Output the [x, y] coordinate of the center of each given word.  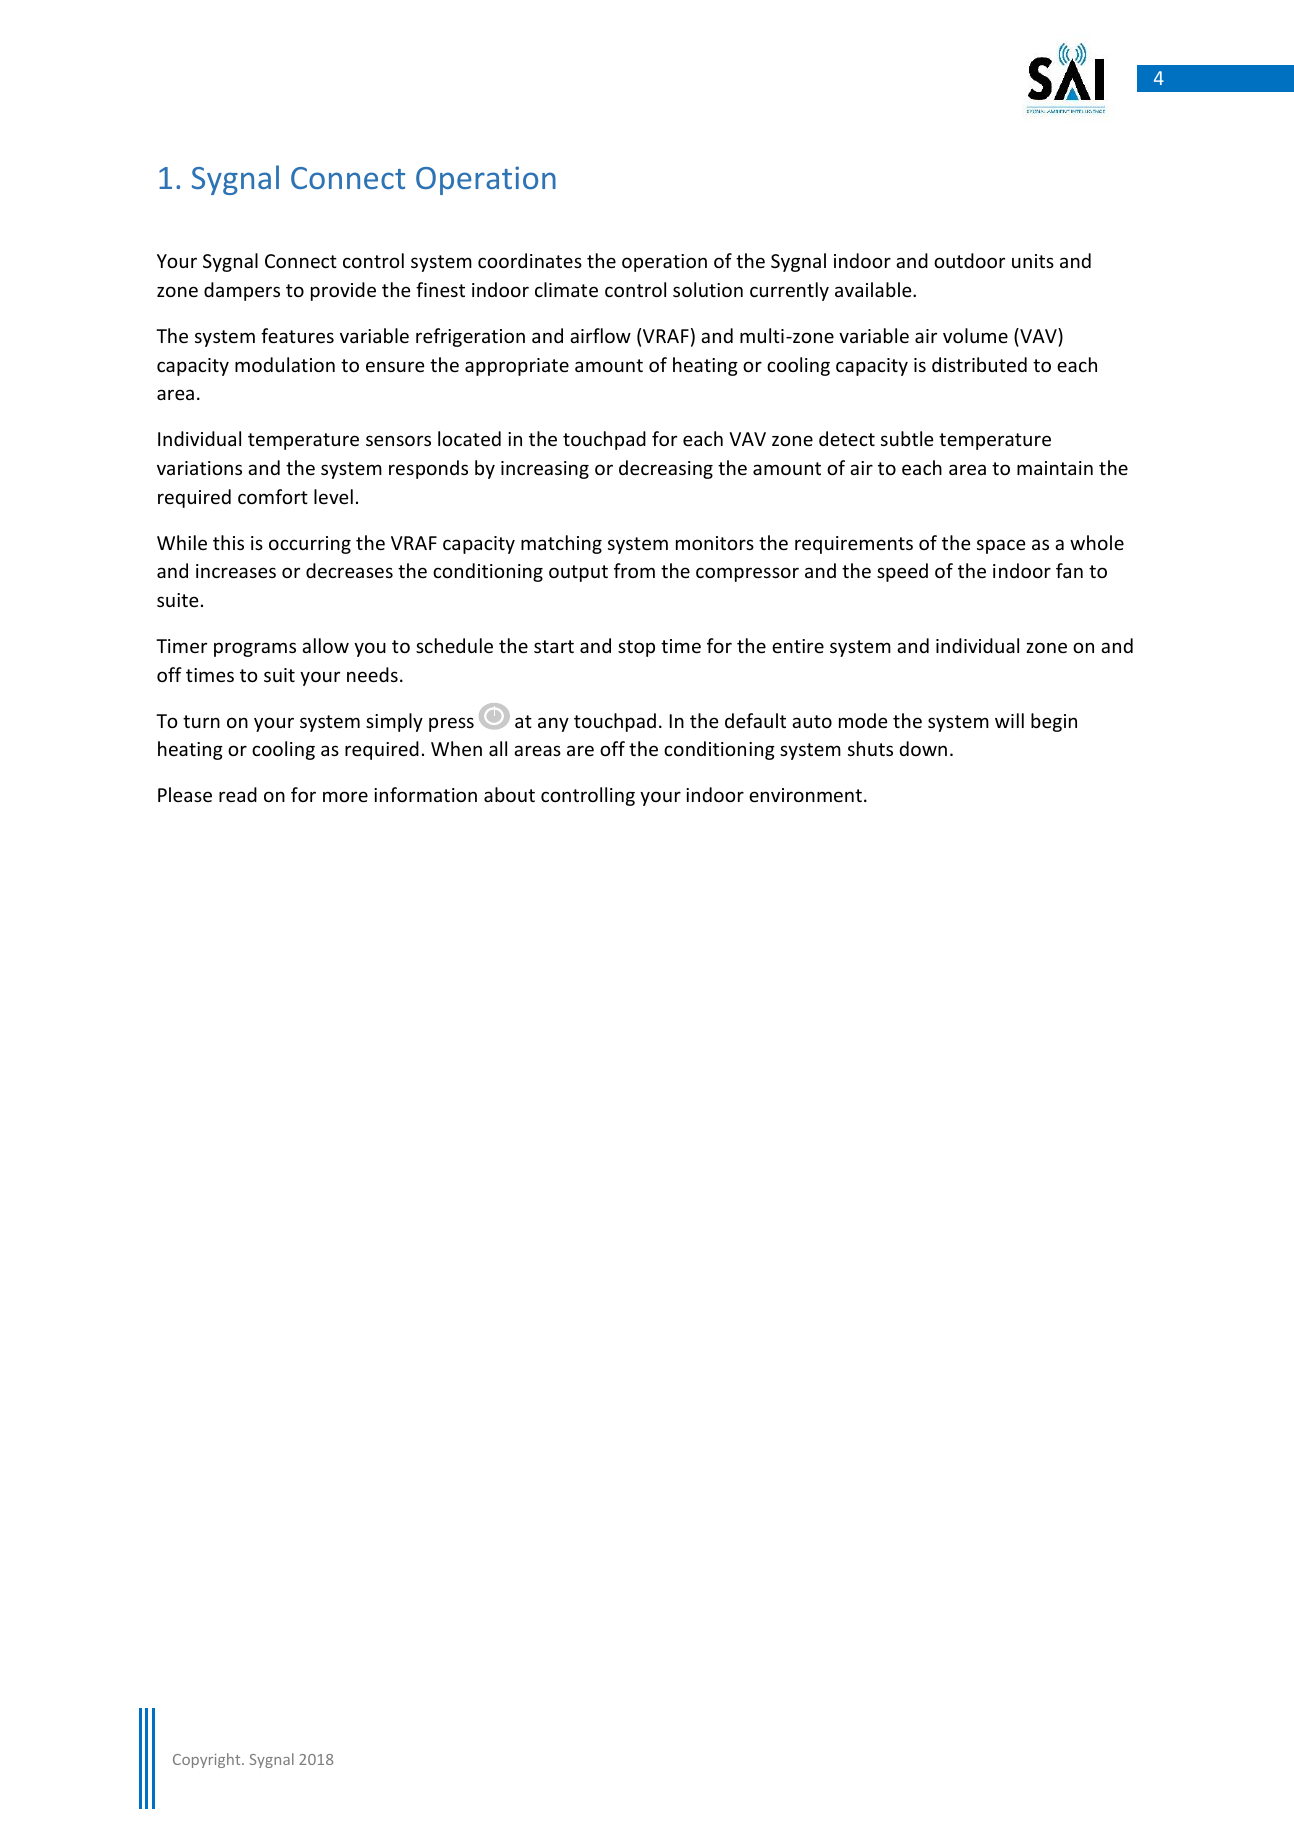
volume [975, 335]
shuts [870, 748]
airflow [600, 335]
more [345, 796]
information [425, 794]
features [297, 335]
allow [325, 645]
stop [636, 648]
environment [805, 795]
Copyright [208, 1760]
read [238, 794]
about [509, 794]
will [1009, 720]
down [923, 748]
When [456, 748]
